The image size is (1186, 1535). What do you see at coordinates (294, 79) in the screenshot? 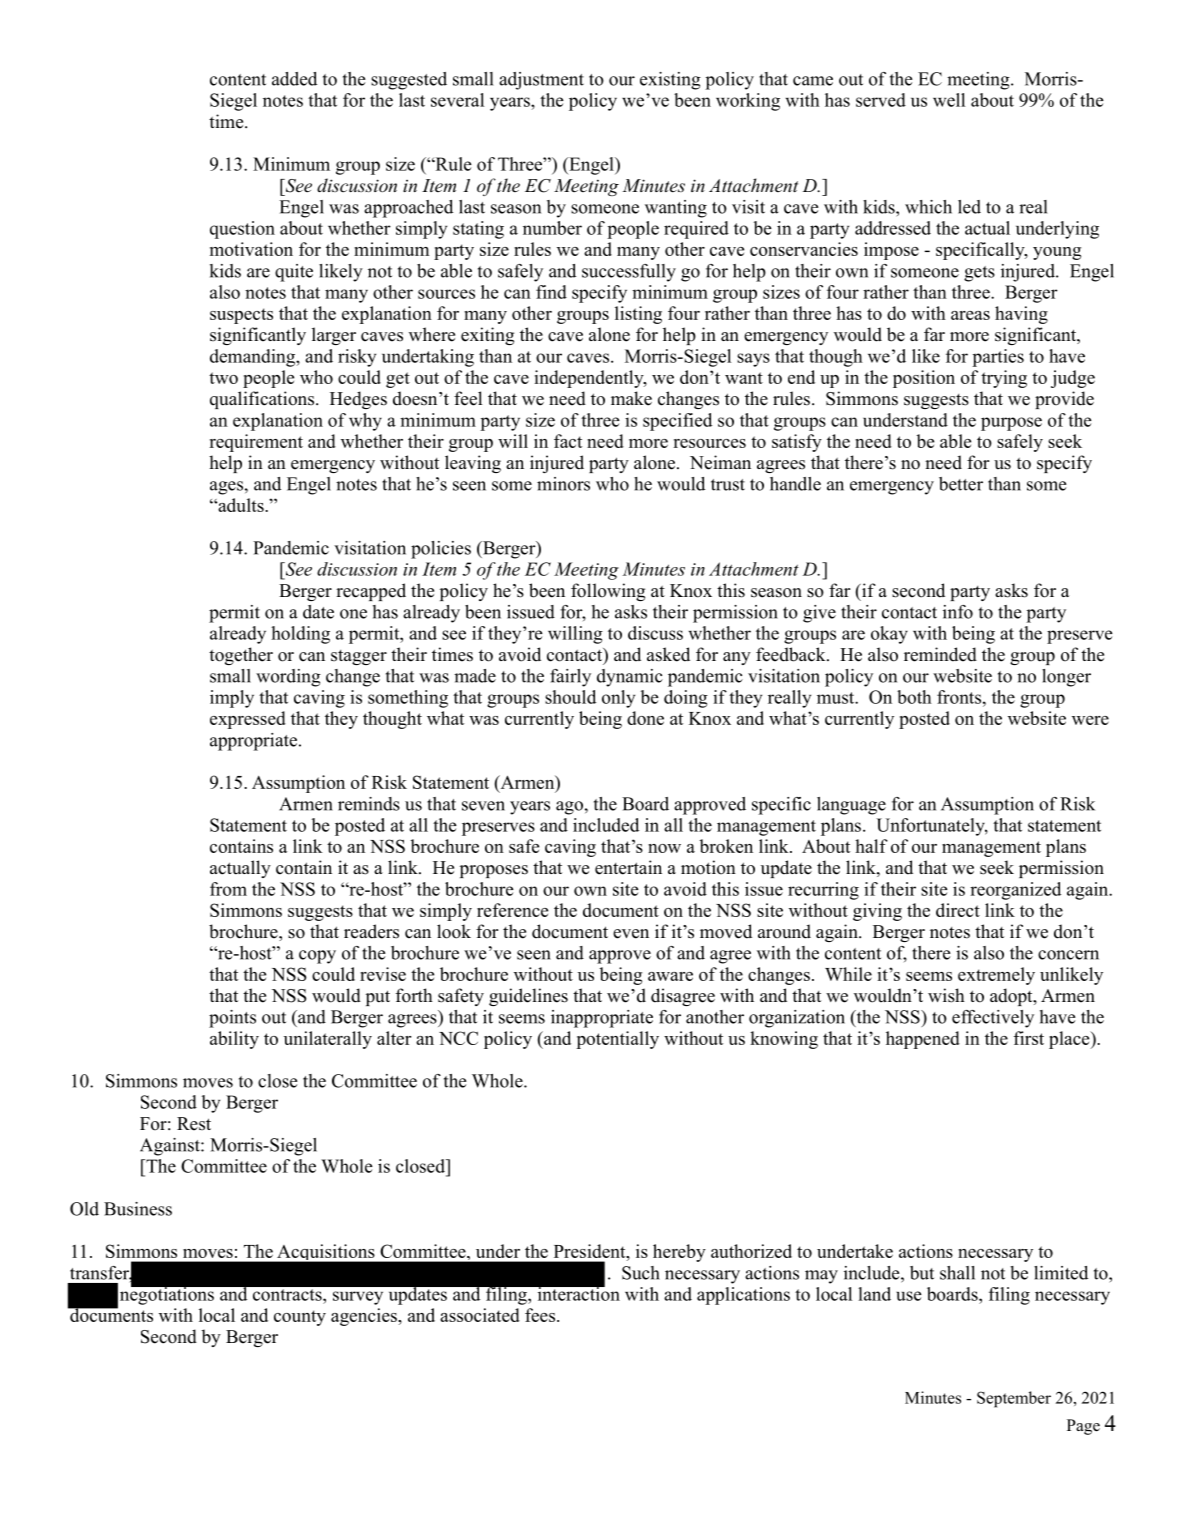
I see `added` at bounding box center [294, 79].
